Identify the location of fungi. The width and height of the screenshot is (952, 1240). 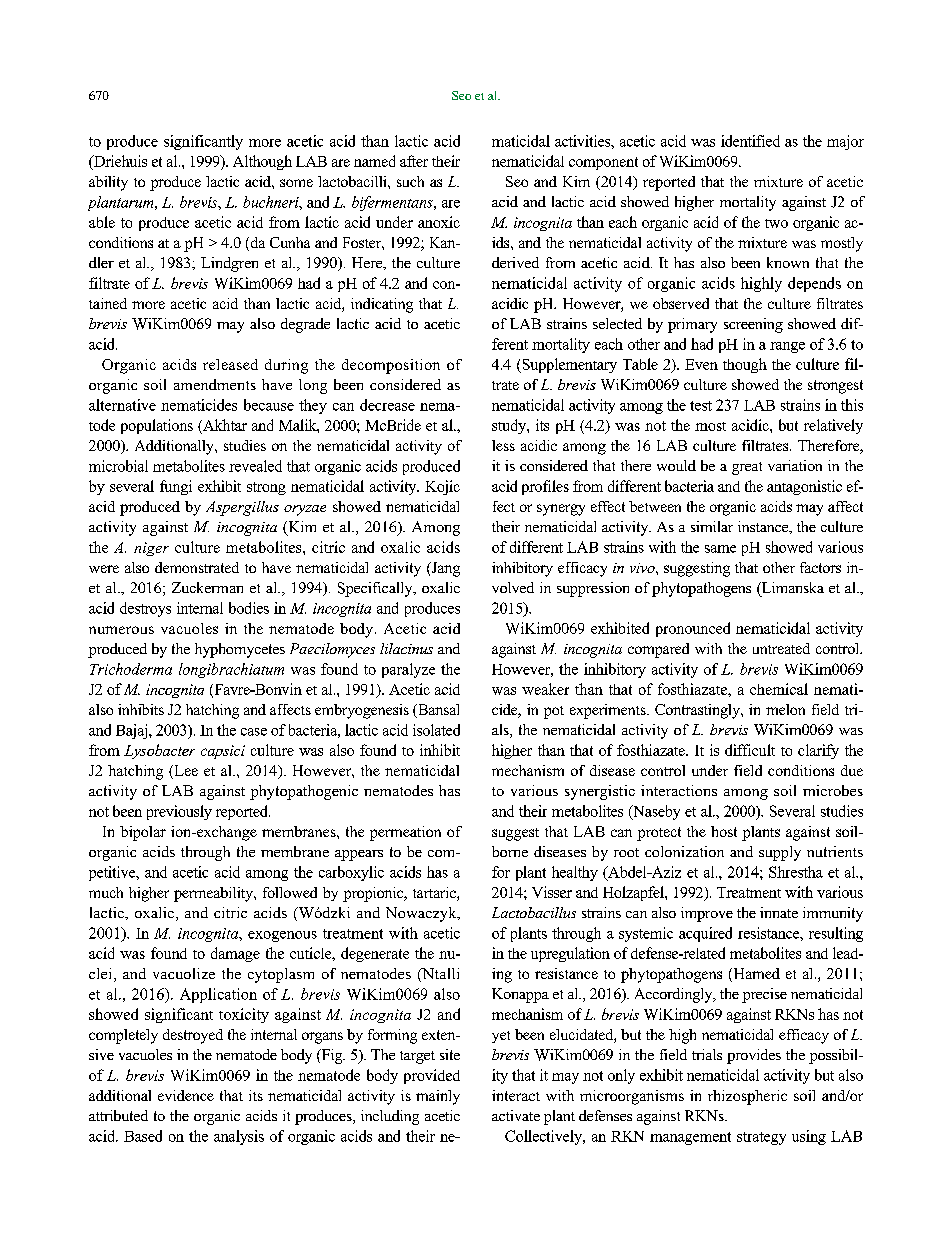
(176, 487).
